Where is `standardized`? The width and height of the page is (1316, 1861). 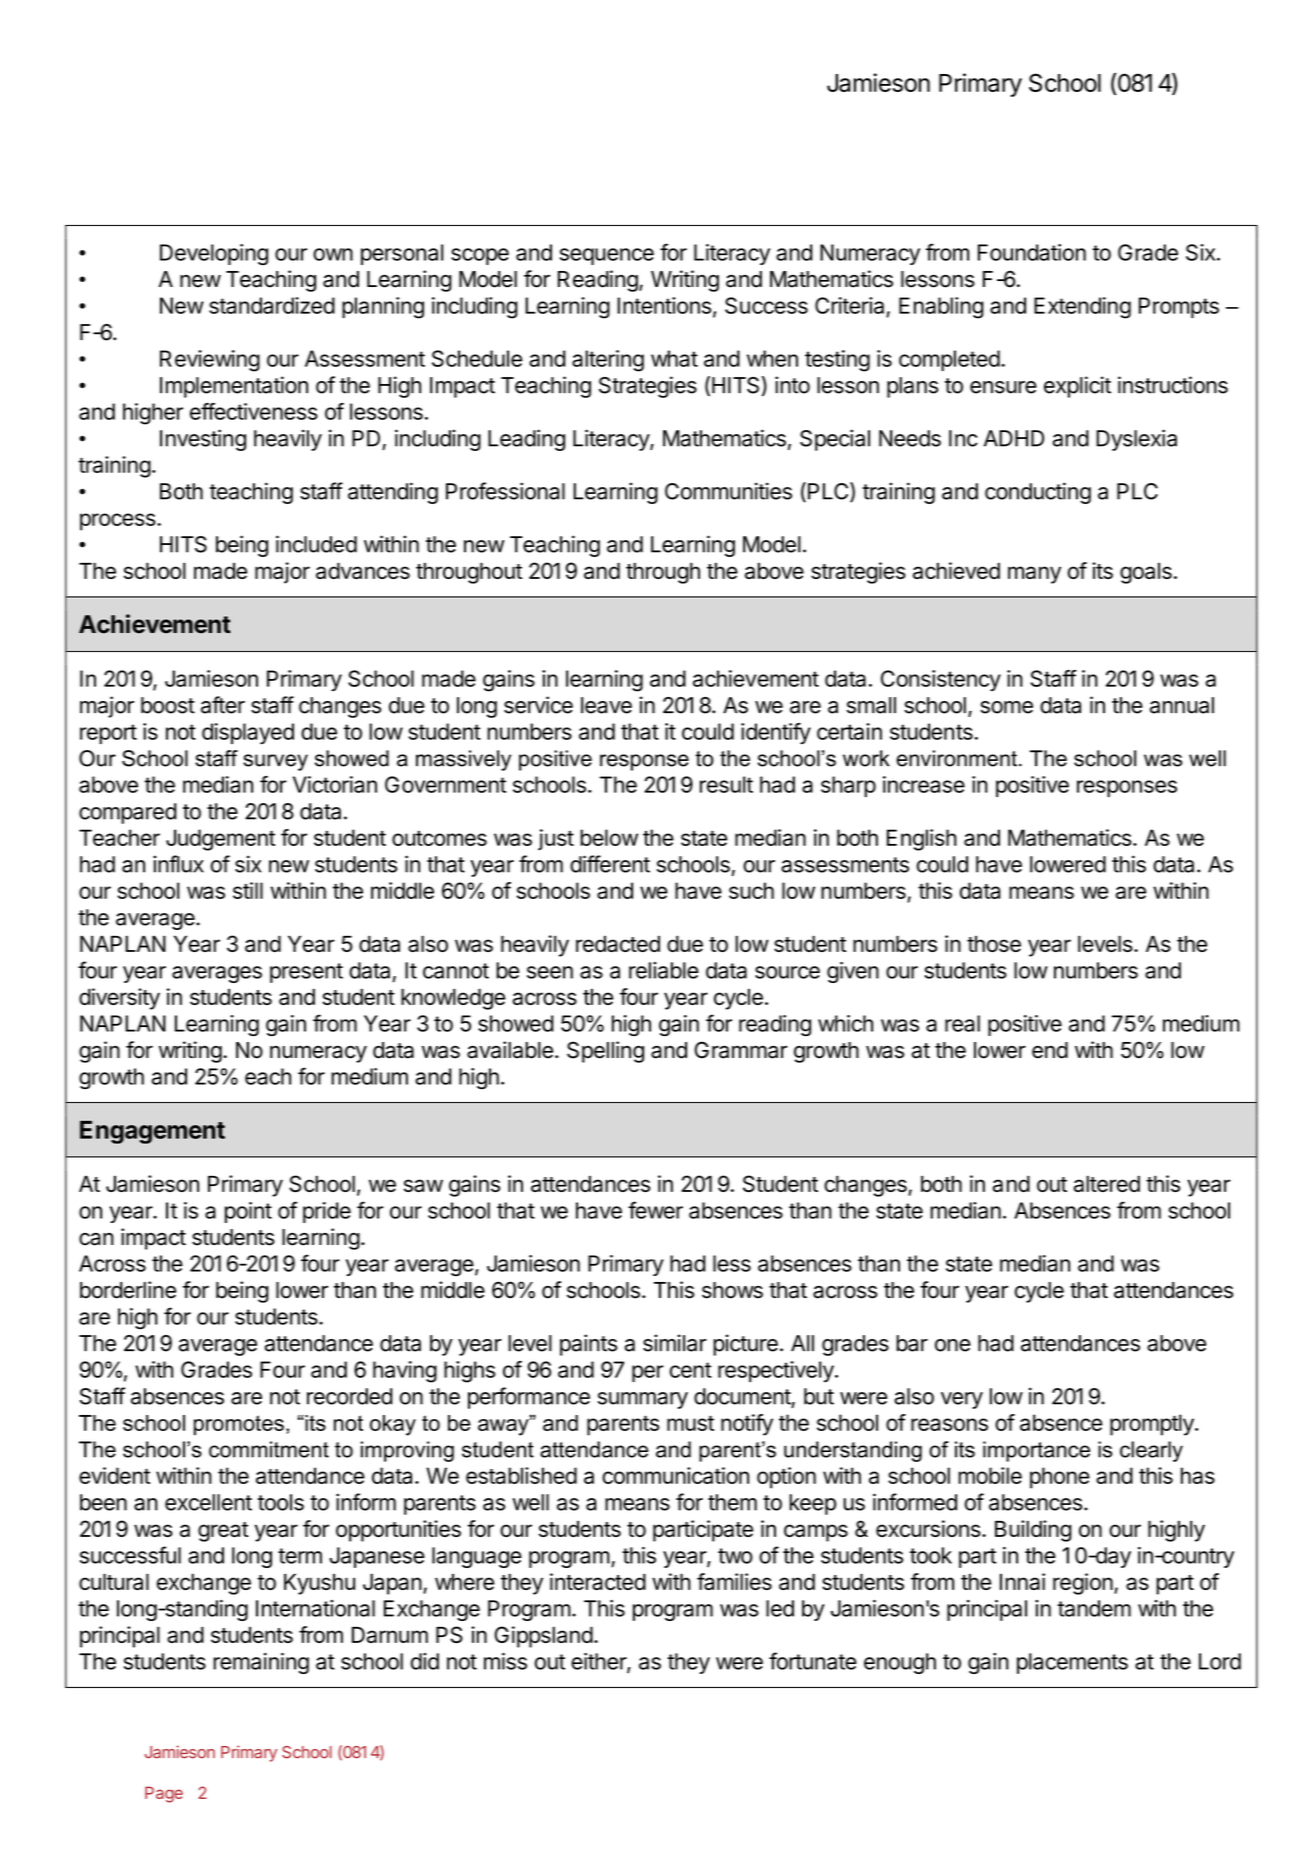
standardized is located at coordinates (272, 305).
